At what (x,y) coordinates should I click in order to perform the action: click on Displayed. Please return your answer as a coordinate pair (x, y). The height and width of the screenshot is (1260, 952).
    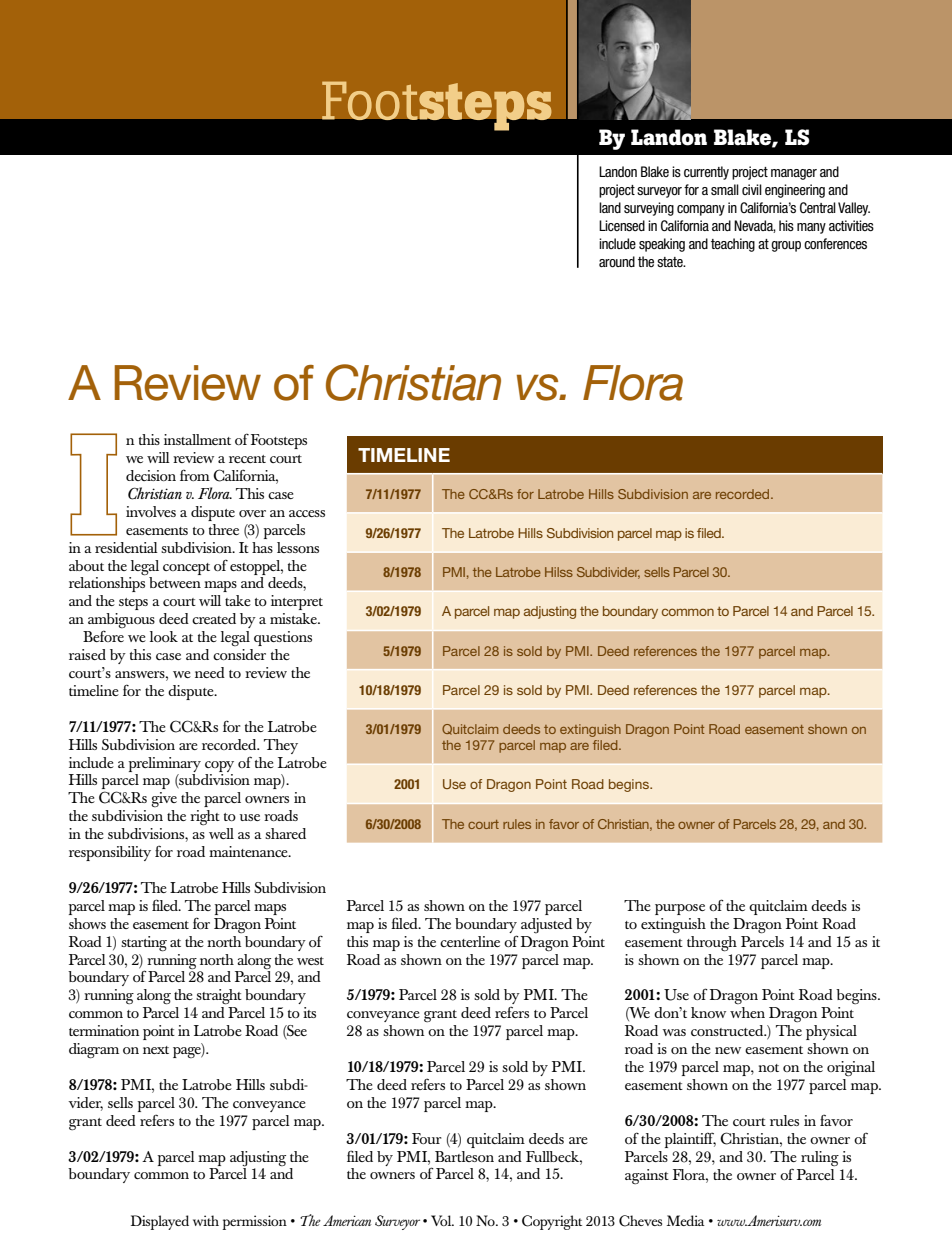
    Looking at the image, I should click on (160, 1222).
